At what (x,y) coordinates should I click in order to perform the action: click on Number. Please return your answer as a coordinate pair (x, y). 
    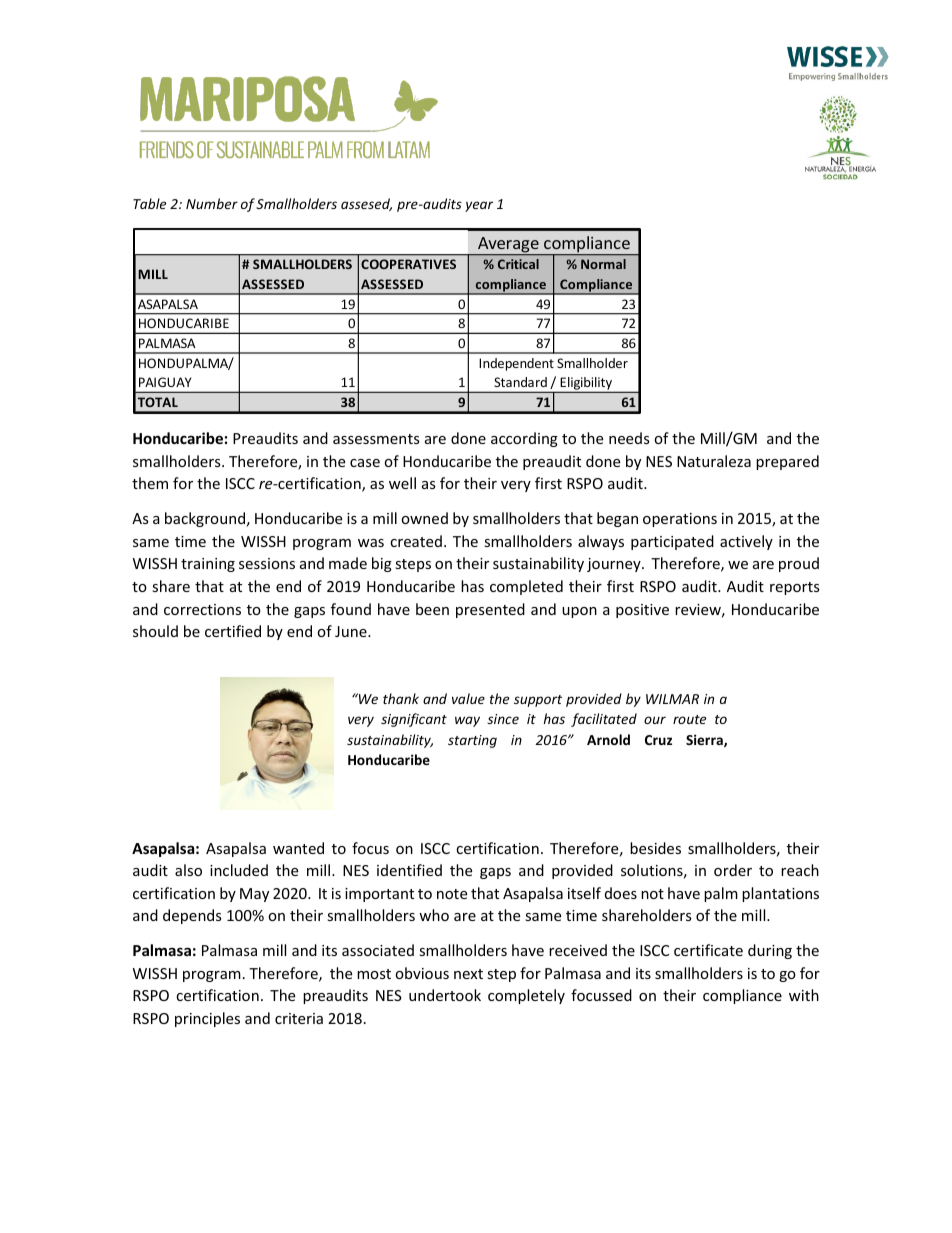
    Looking at the image, I should click on (212, 203).
